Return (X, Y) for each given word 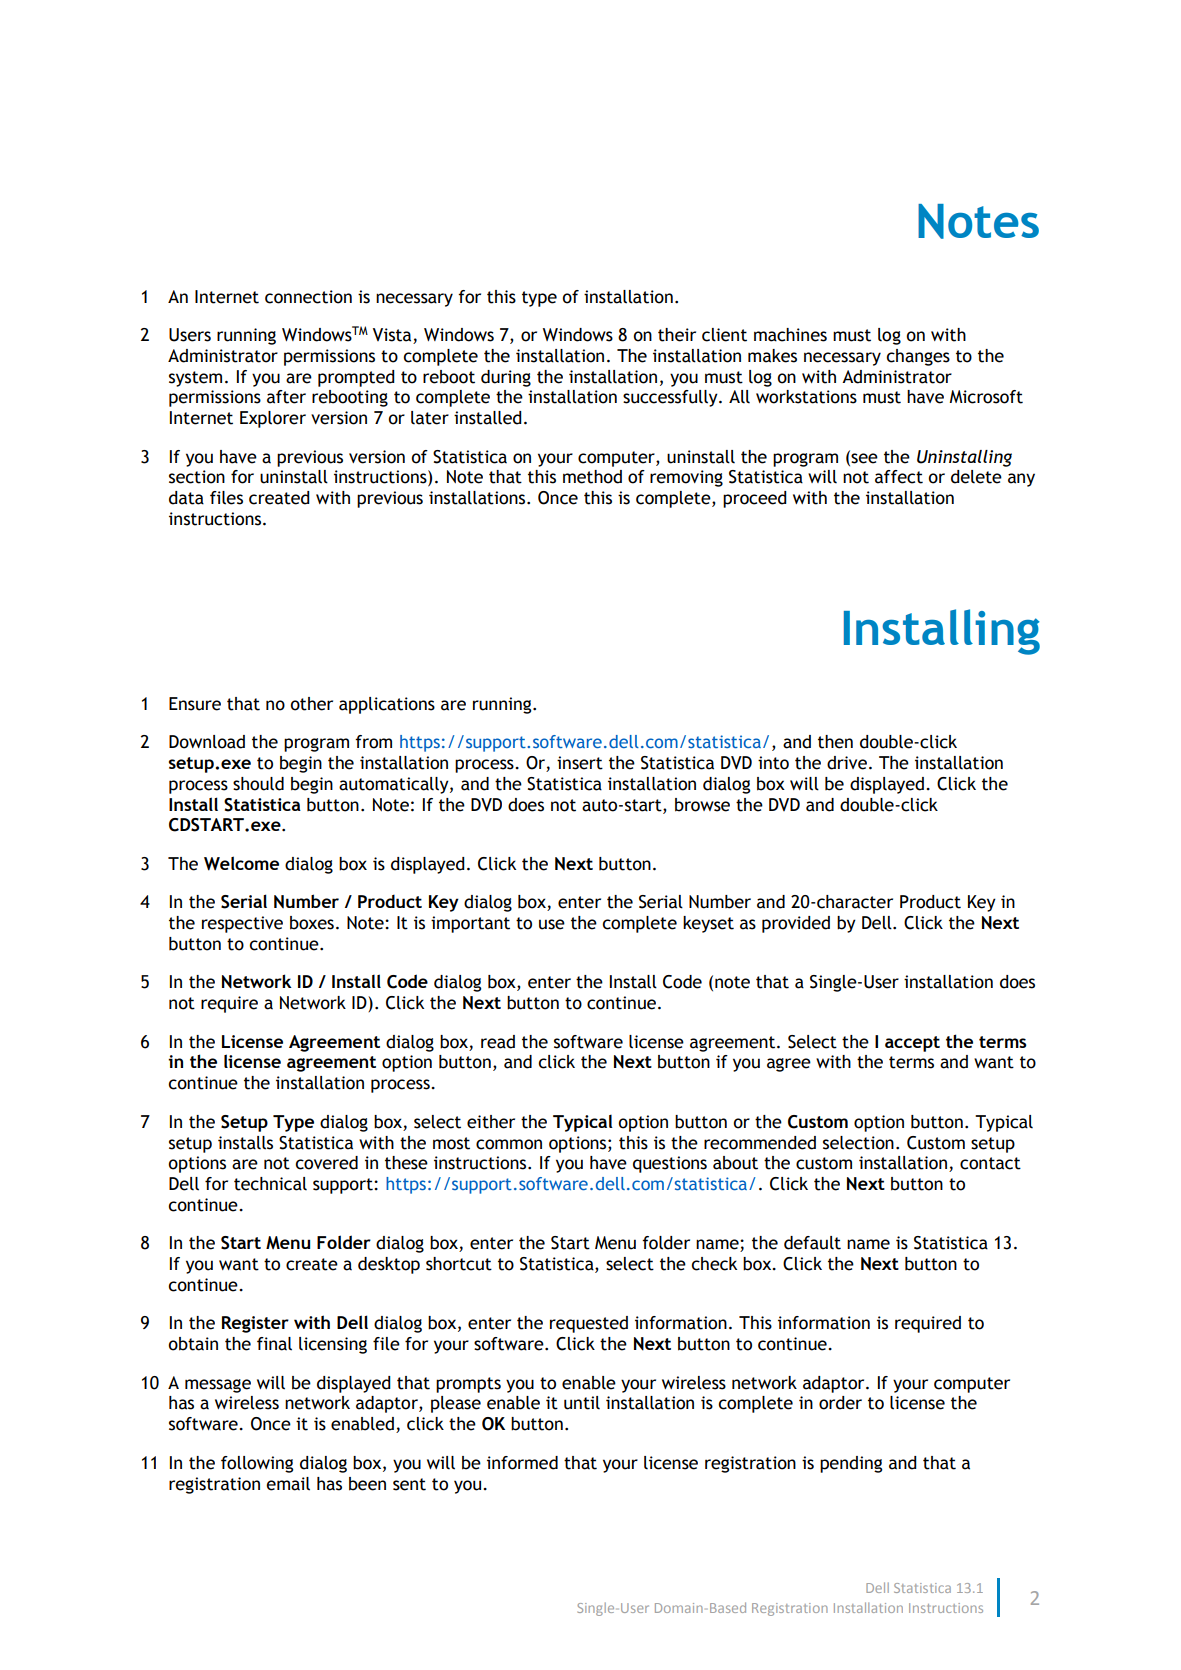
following (257, 1464)
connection (308, 297)
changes (918, 357)
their (677, 335)
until (582, 1403)
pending (851, 1464)
